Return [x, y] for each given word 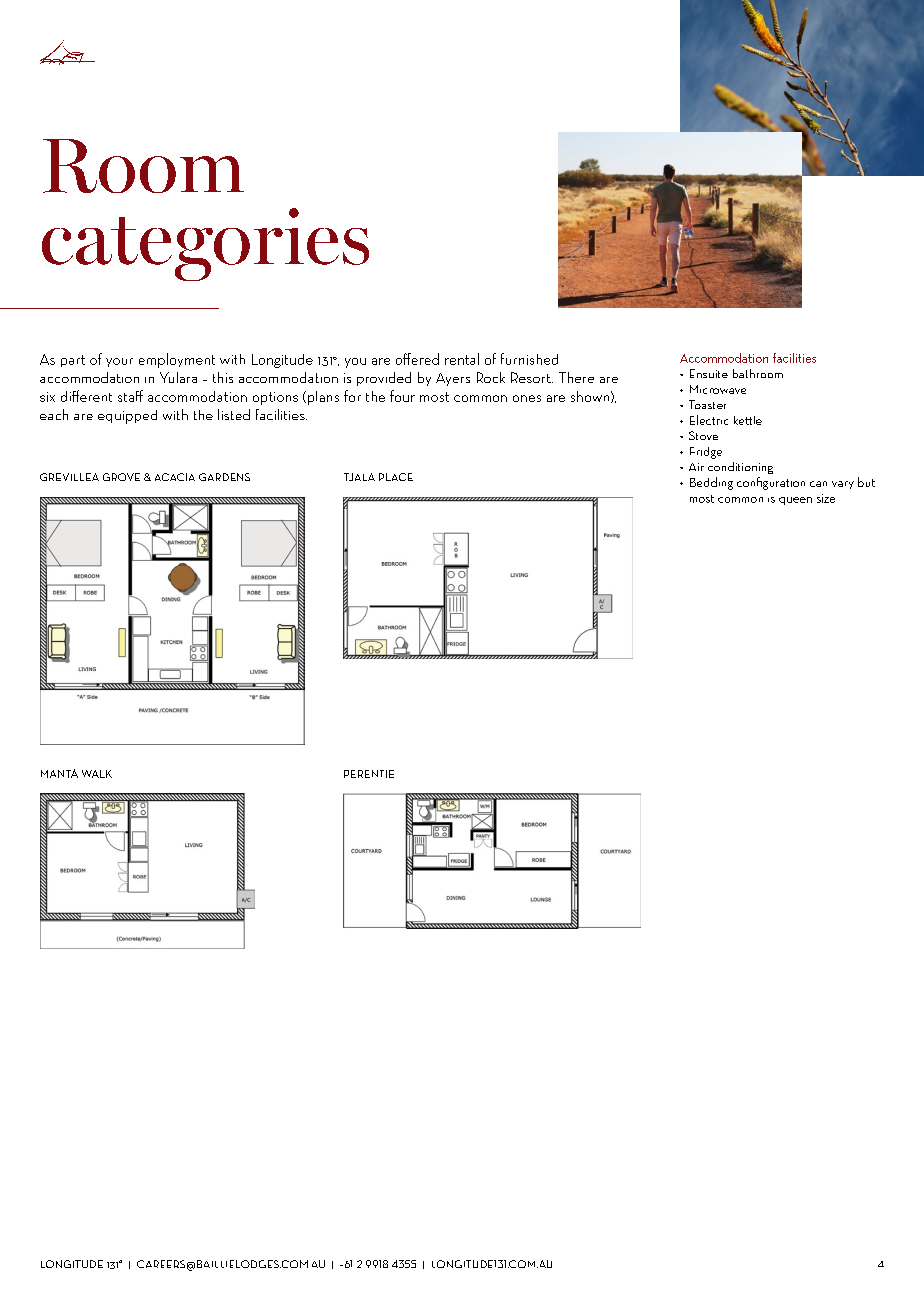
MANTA [59, 773]
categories [205, 244]
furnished [529, 359]
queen [795, 501]
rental [462, 359]
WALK [97, 774]
